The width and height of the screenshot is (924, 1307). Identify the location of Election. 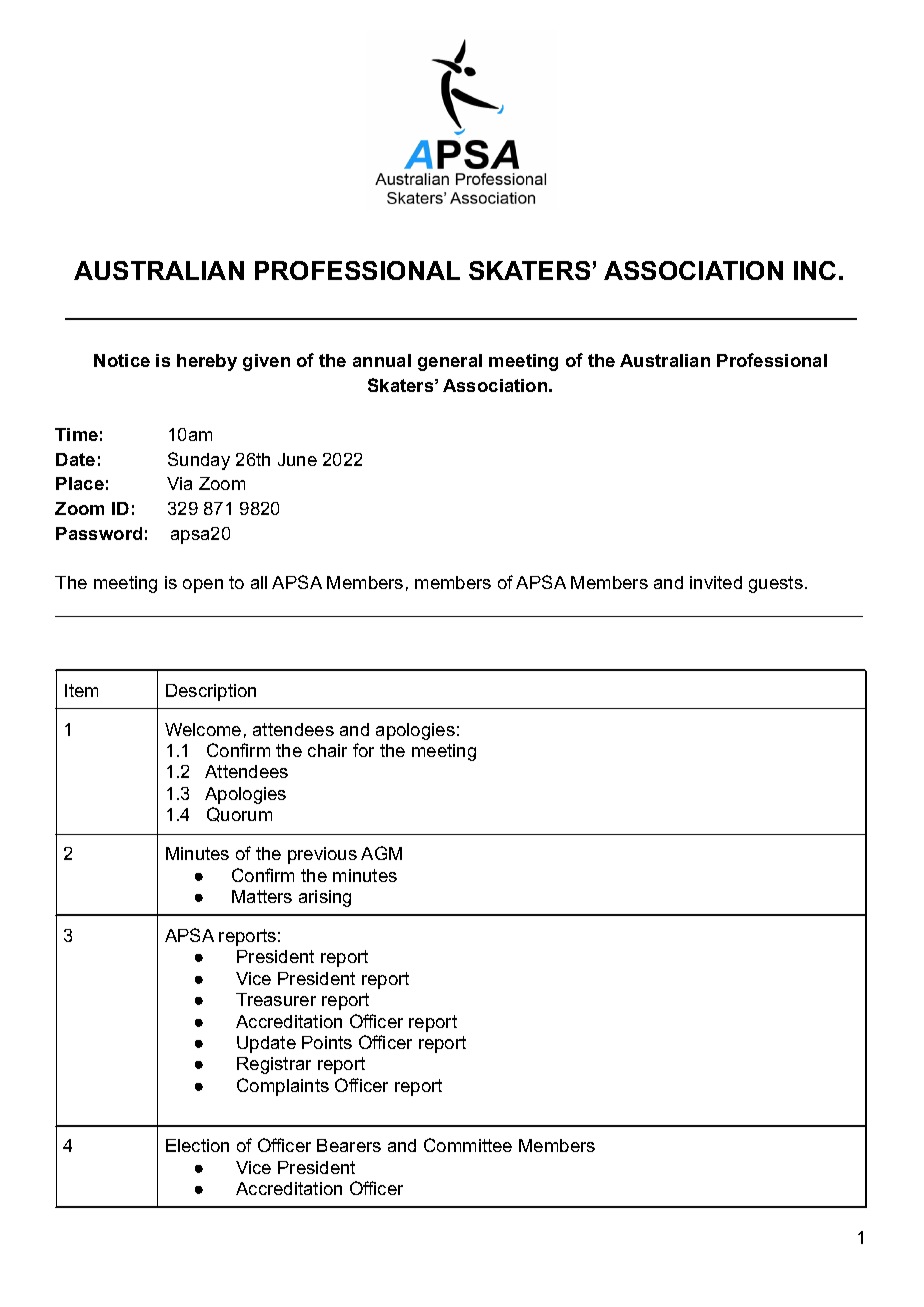
(197, 1145).
